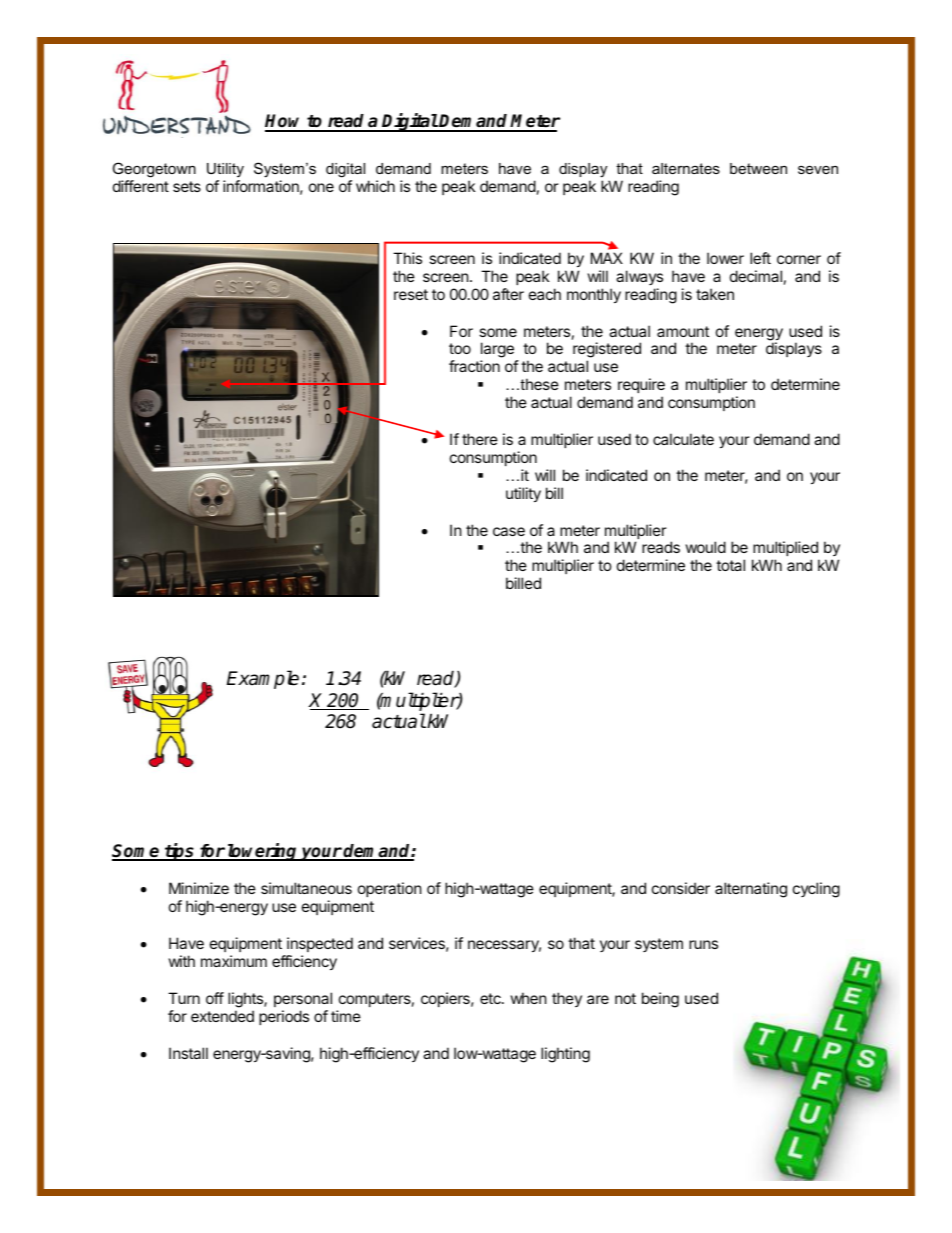  I want to click on total, so click(730, 565).
